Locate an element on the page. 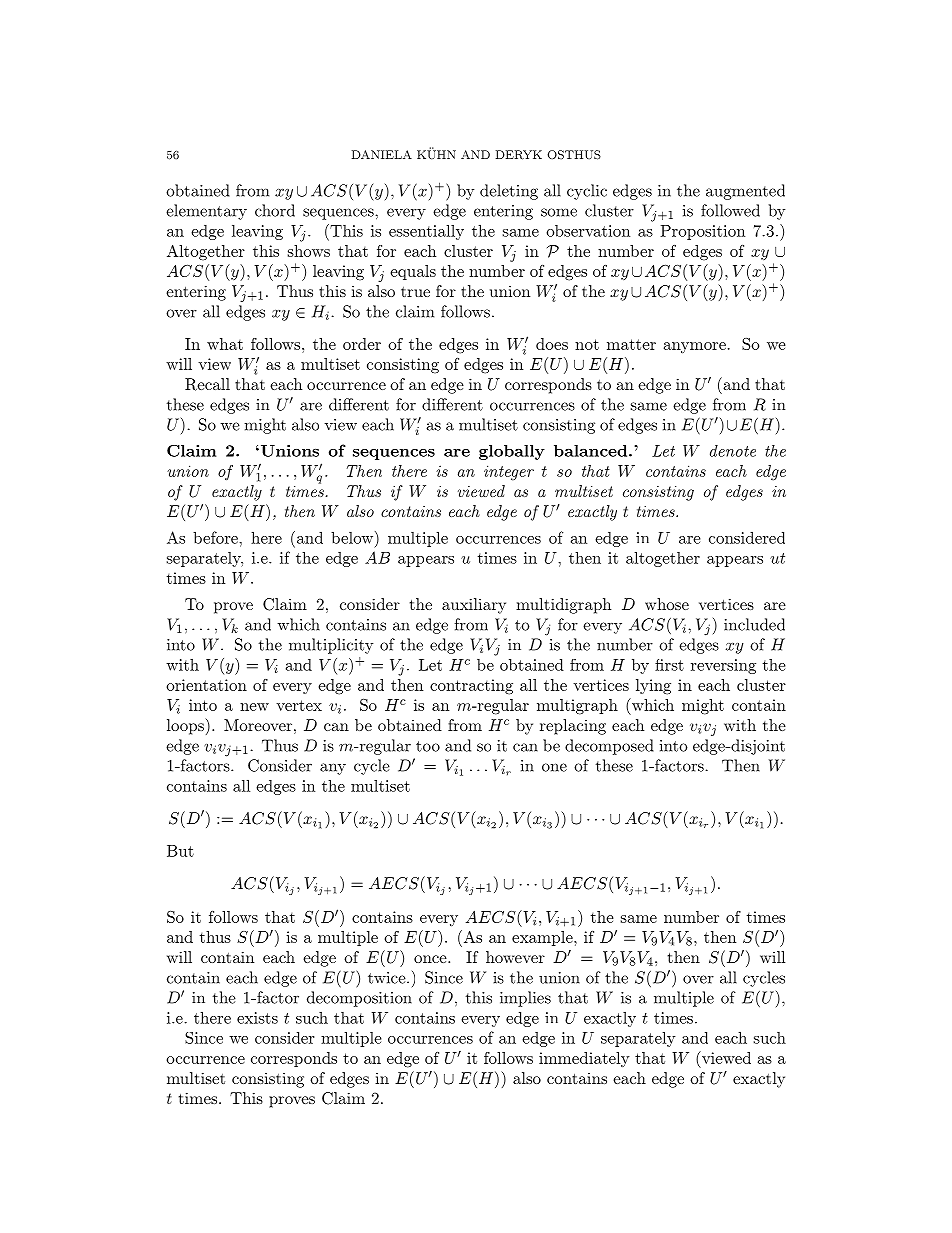 This document has height=1233, width=952. exists is located at coordinates (257, 1018).
